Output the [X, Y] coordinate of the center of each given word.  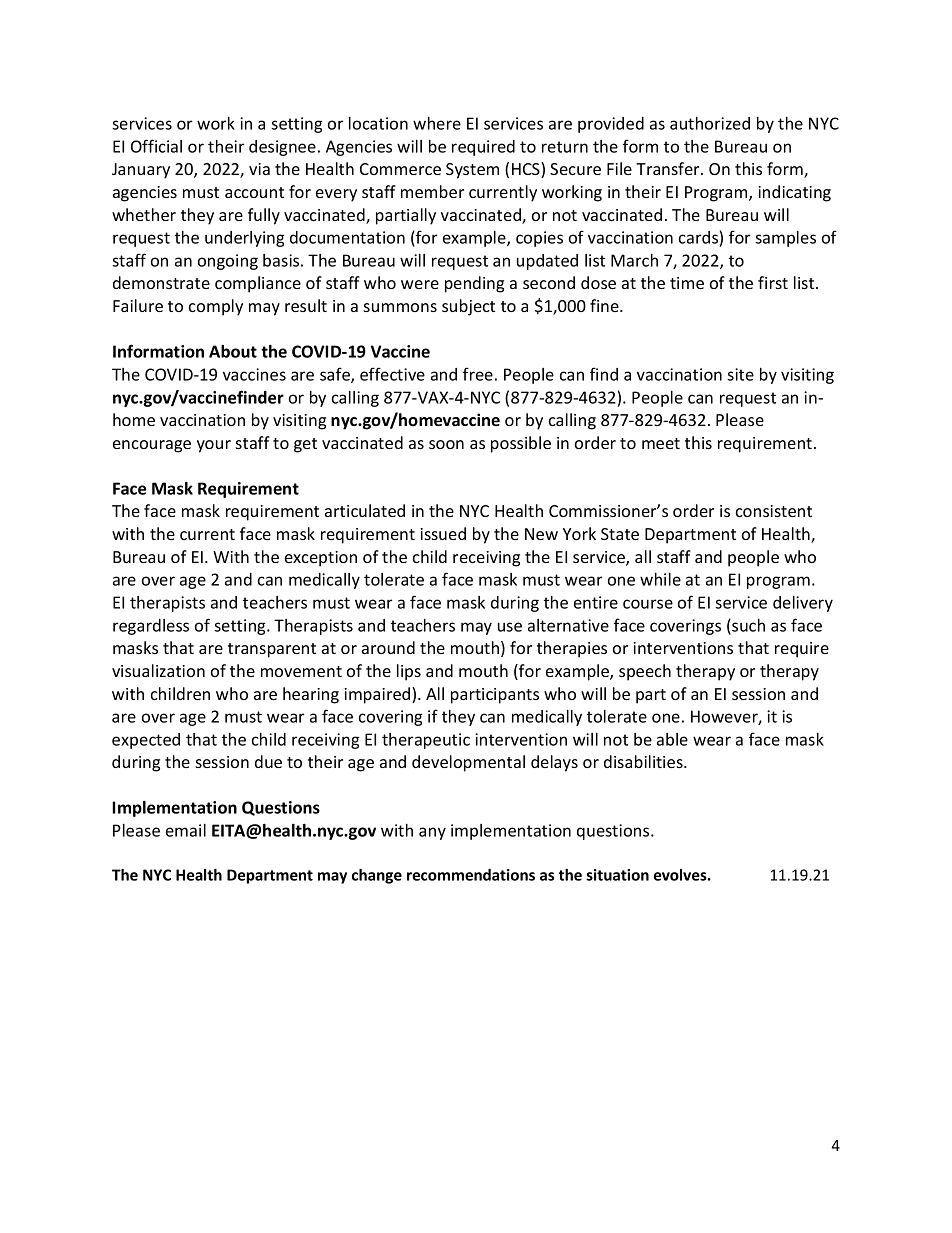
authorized [710, 123]
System [472, 171]
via [259, 169]
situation [617, 875]
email [186, 830]
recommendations [471, 875]
